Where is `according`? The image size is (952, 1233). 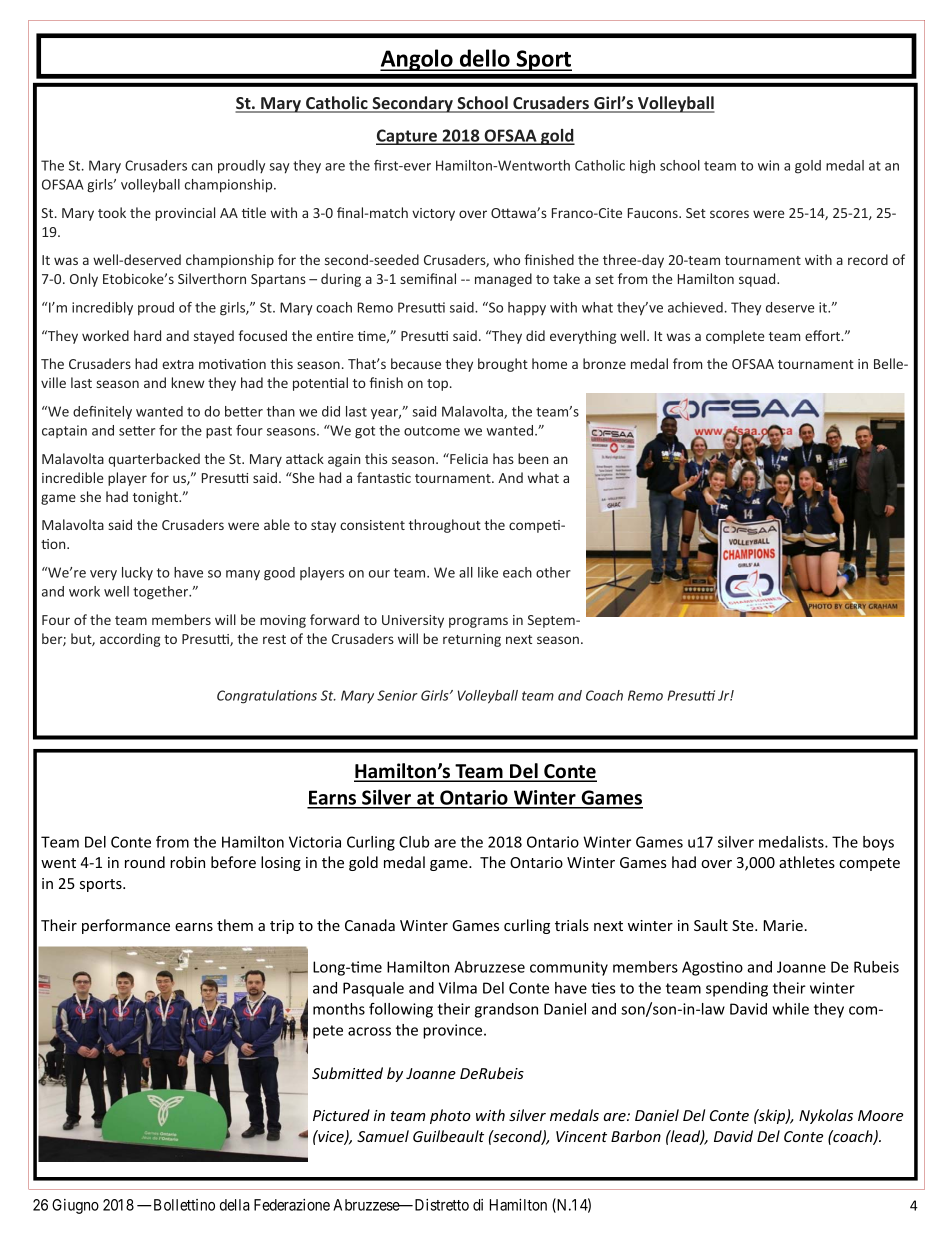 according is located at coordinates (130, 640).
